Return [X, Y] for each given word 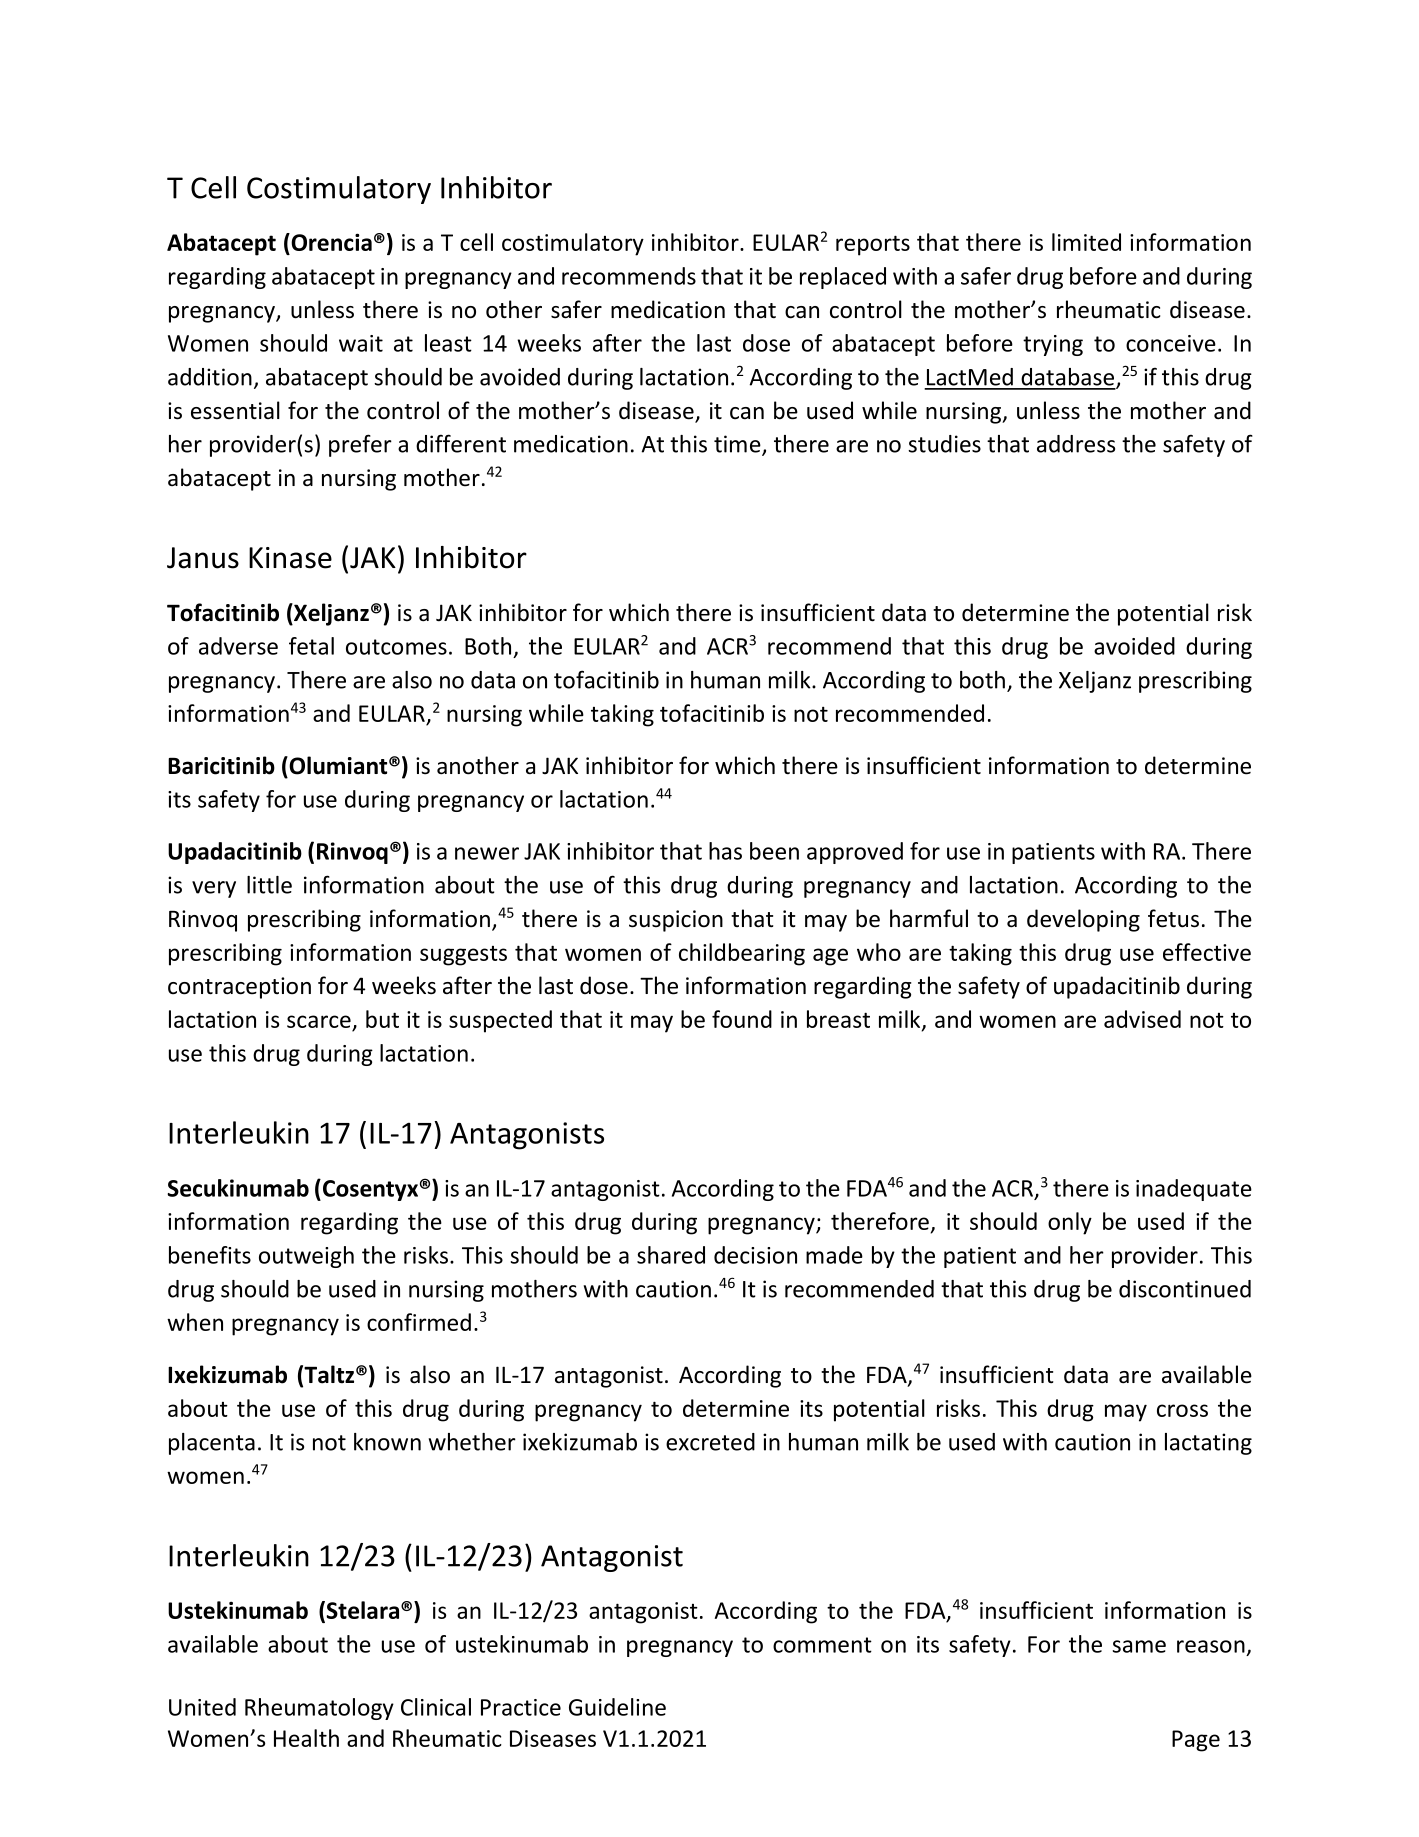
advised [1142, 1019]
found [742, 1019]
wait [361, 343]
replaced [843, 278]
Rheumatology [319, 1709]
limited [1086, 242]
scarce [319, 1021]
